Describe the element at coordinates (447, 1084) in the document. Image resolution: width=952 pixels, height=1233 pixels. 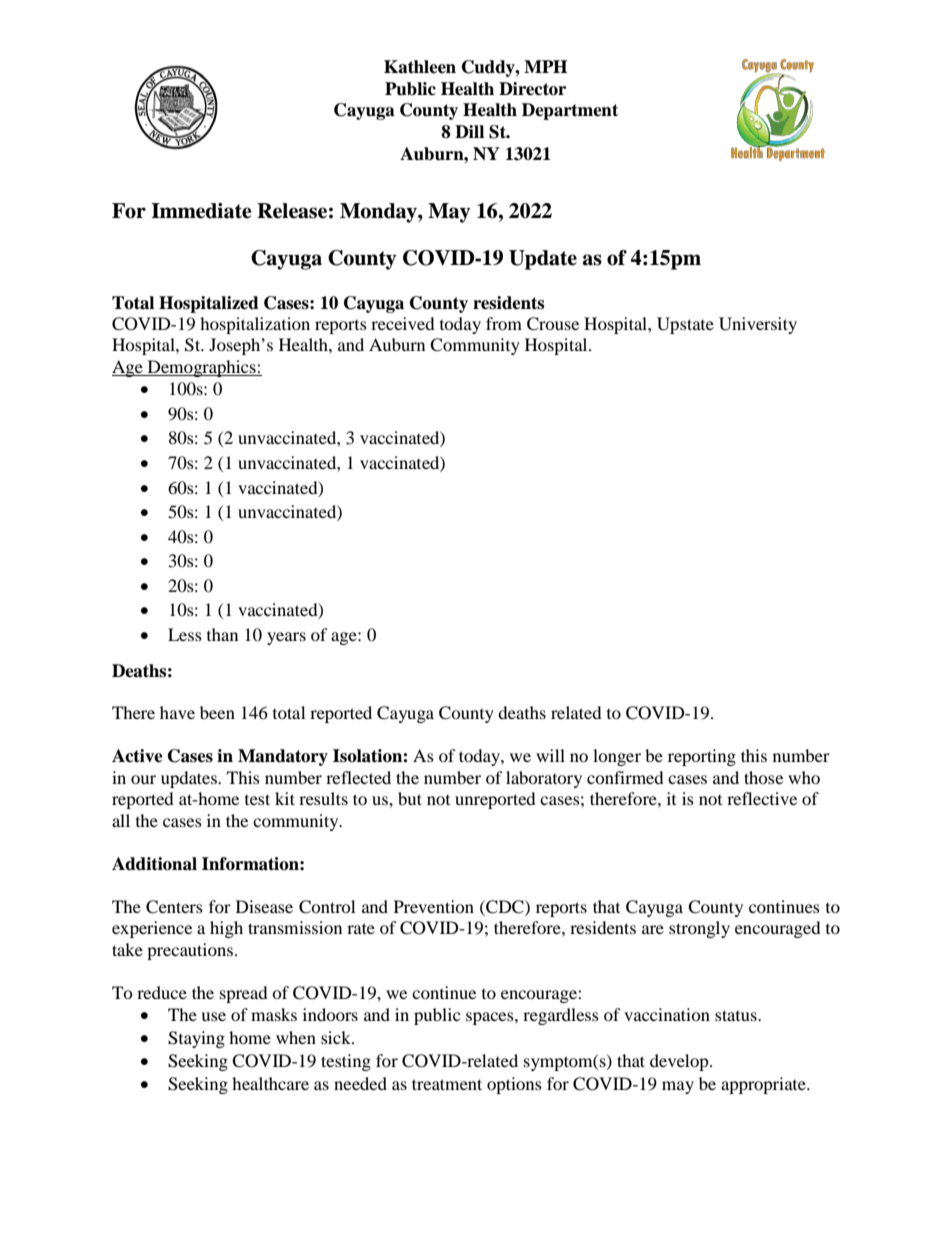
I see `treatment` at that location.
